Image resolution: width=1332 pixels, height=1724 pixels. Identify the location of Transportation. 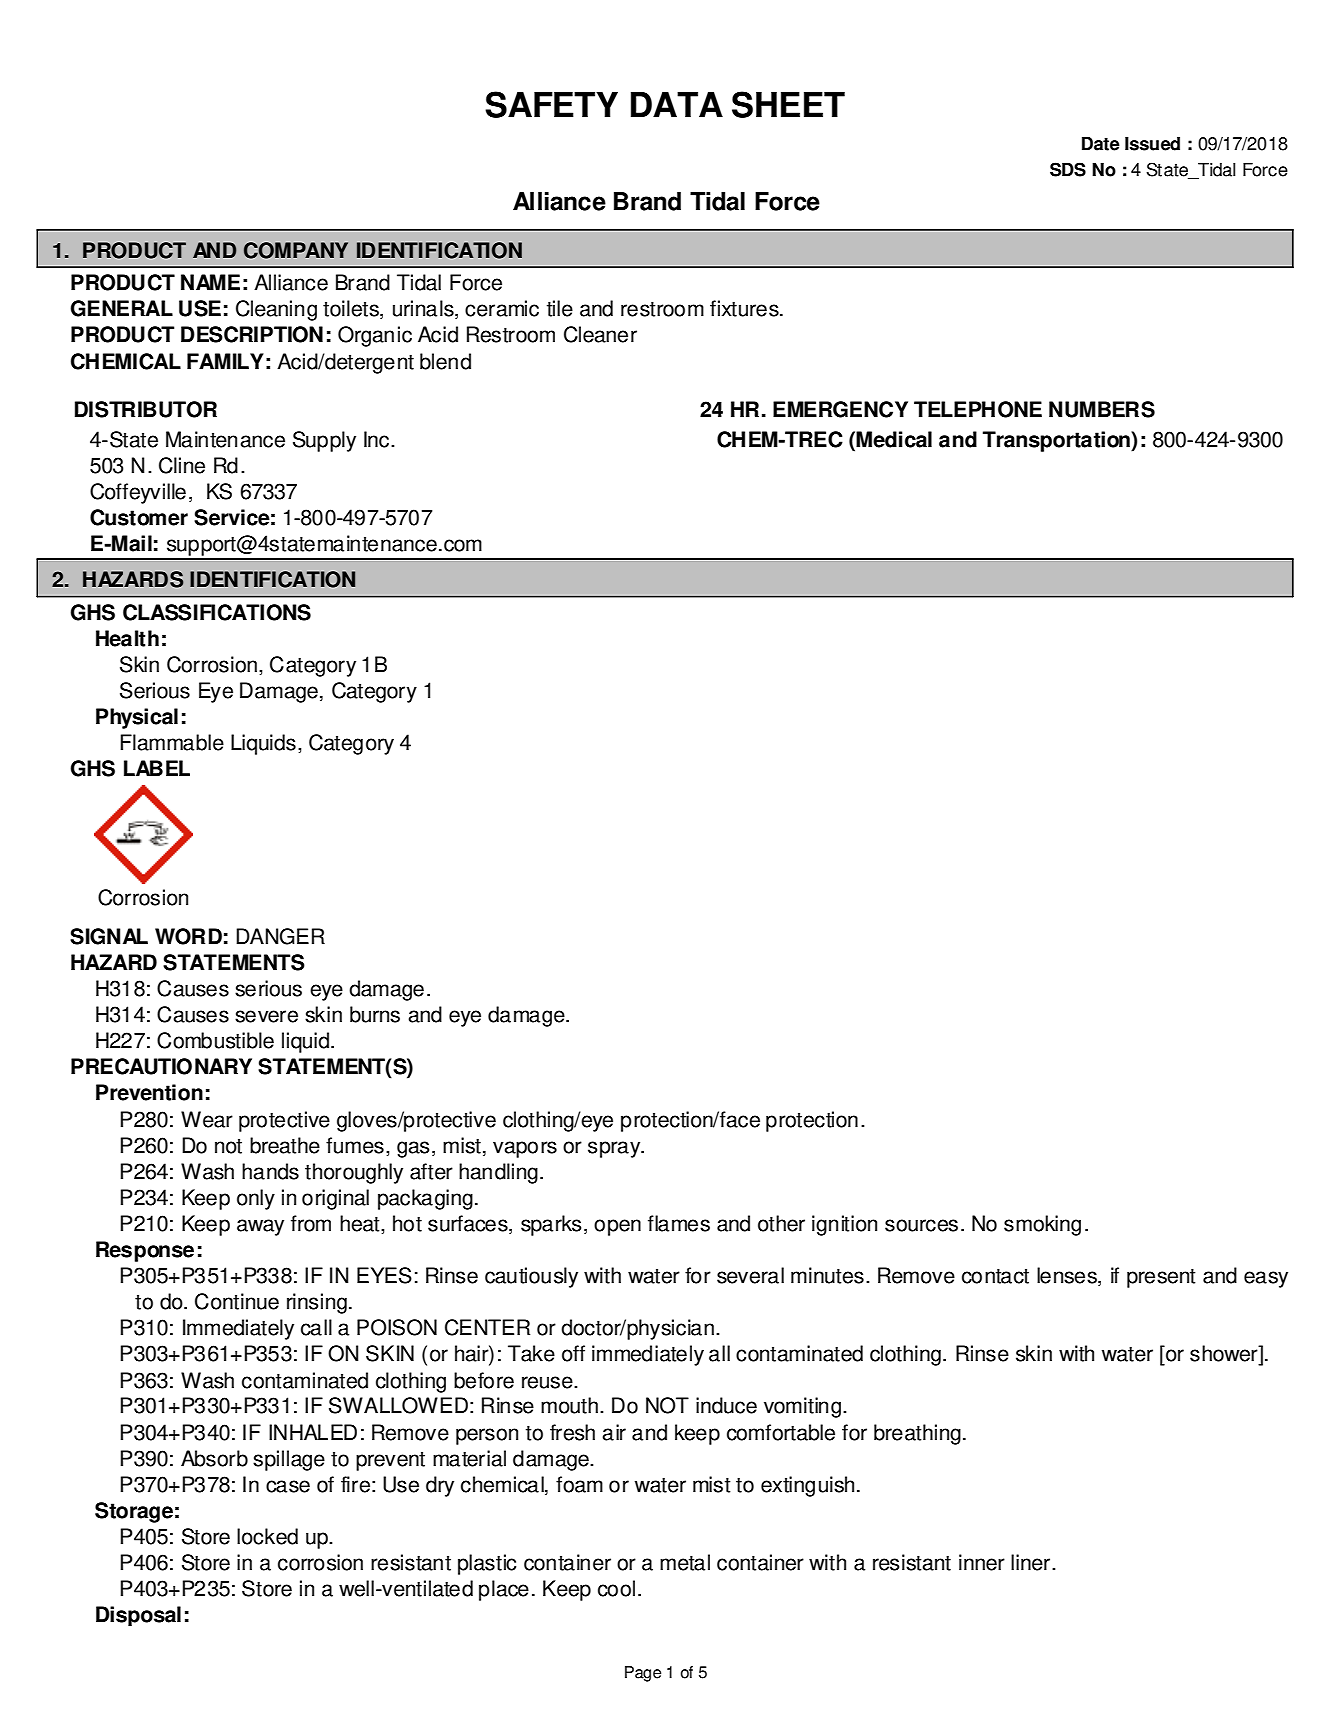
(1057, 441).
